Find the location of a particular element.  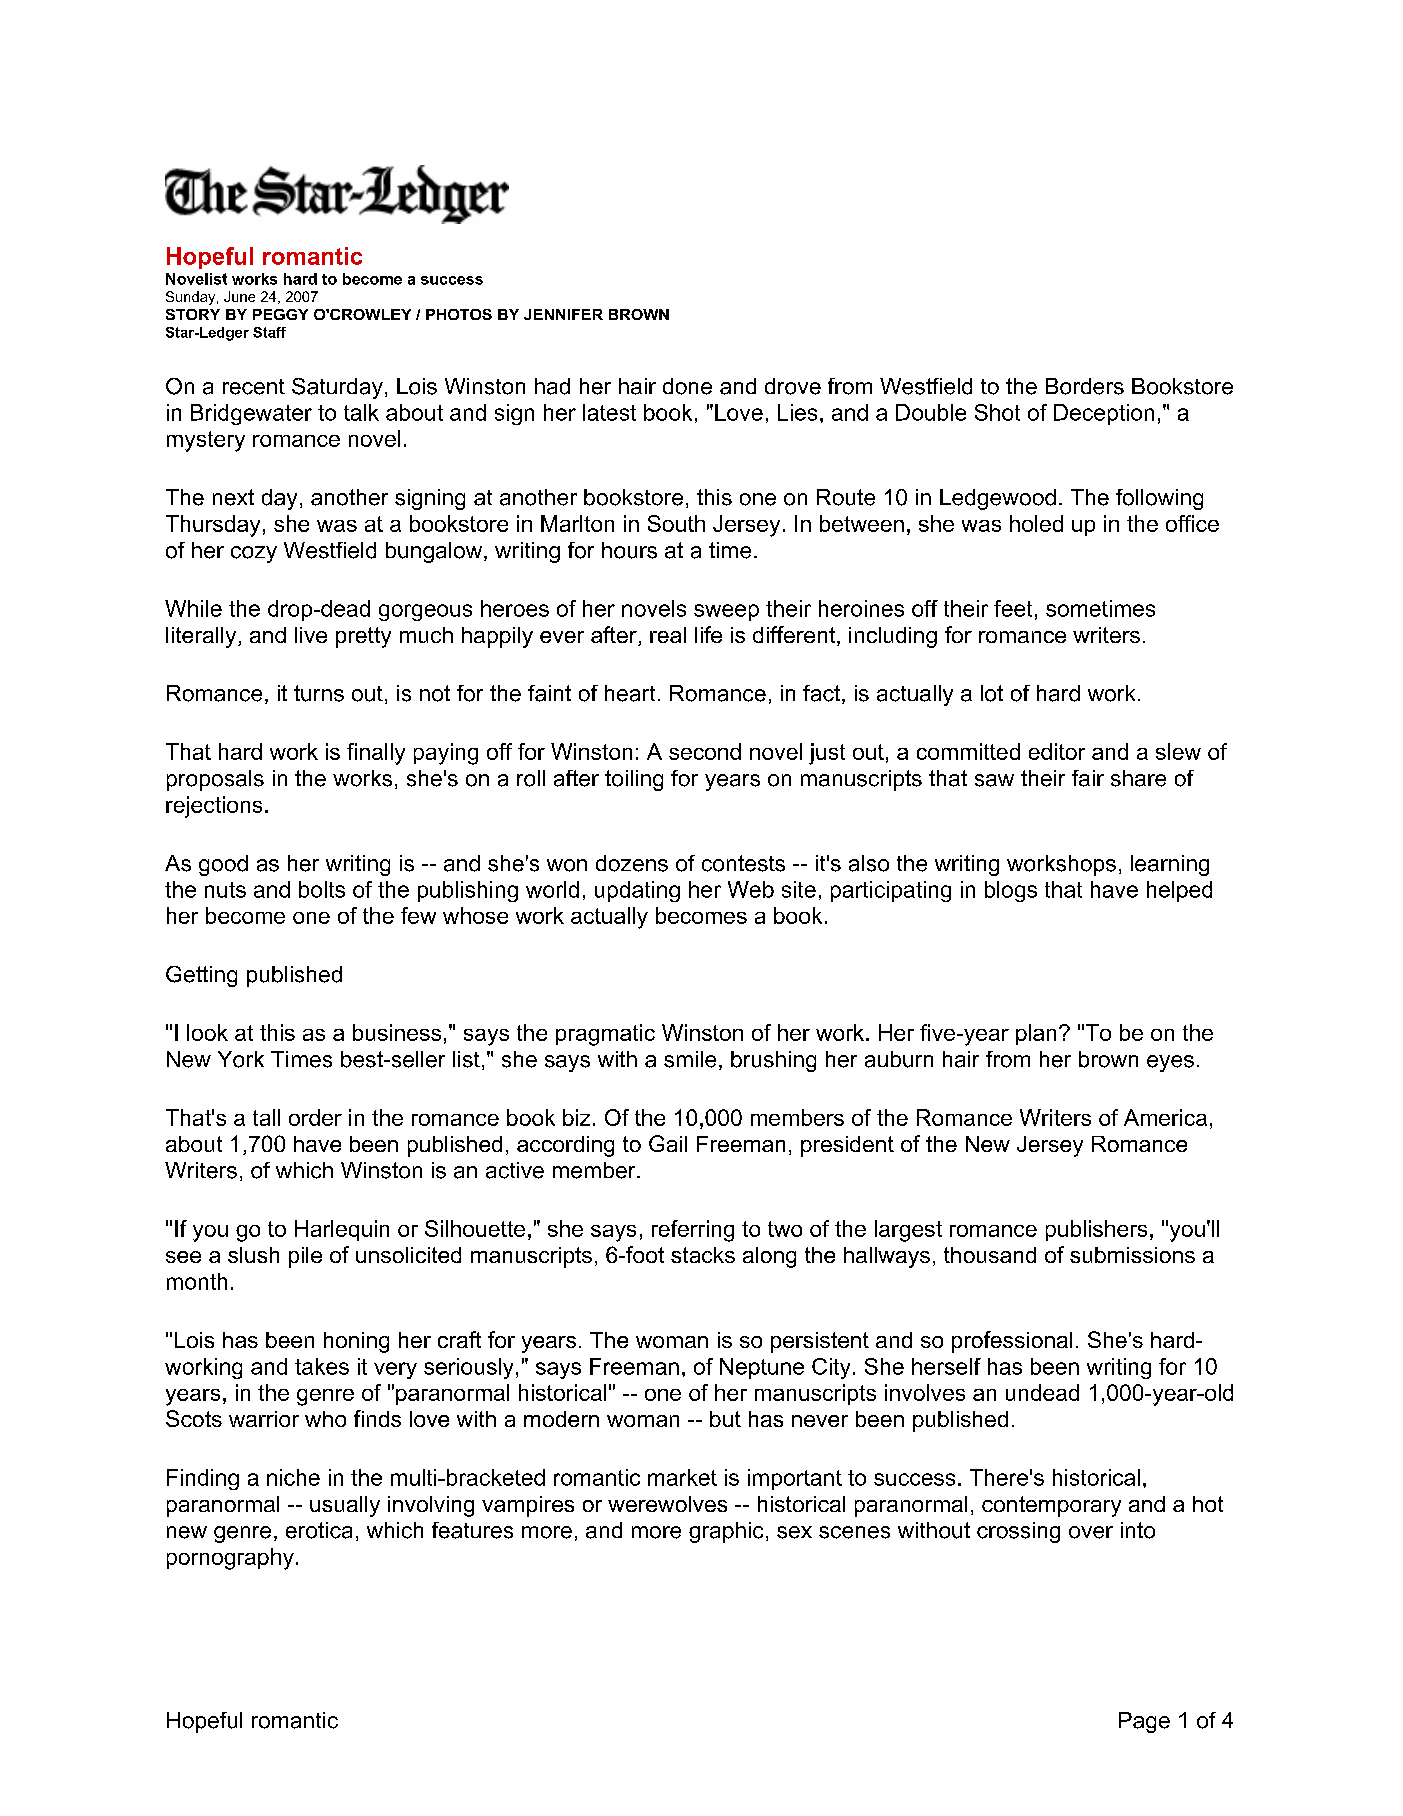

Staff is located at coordinates (269, 332).
